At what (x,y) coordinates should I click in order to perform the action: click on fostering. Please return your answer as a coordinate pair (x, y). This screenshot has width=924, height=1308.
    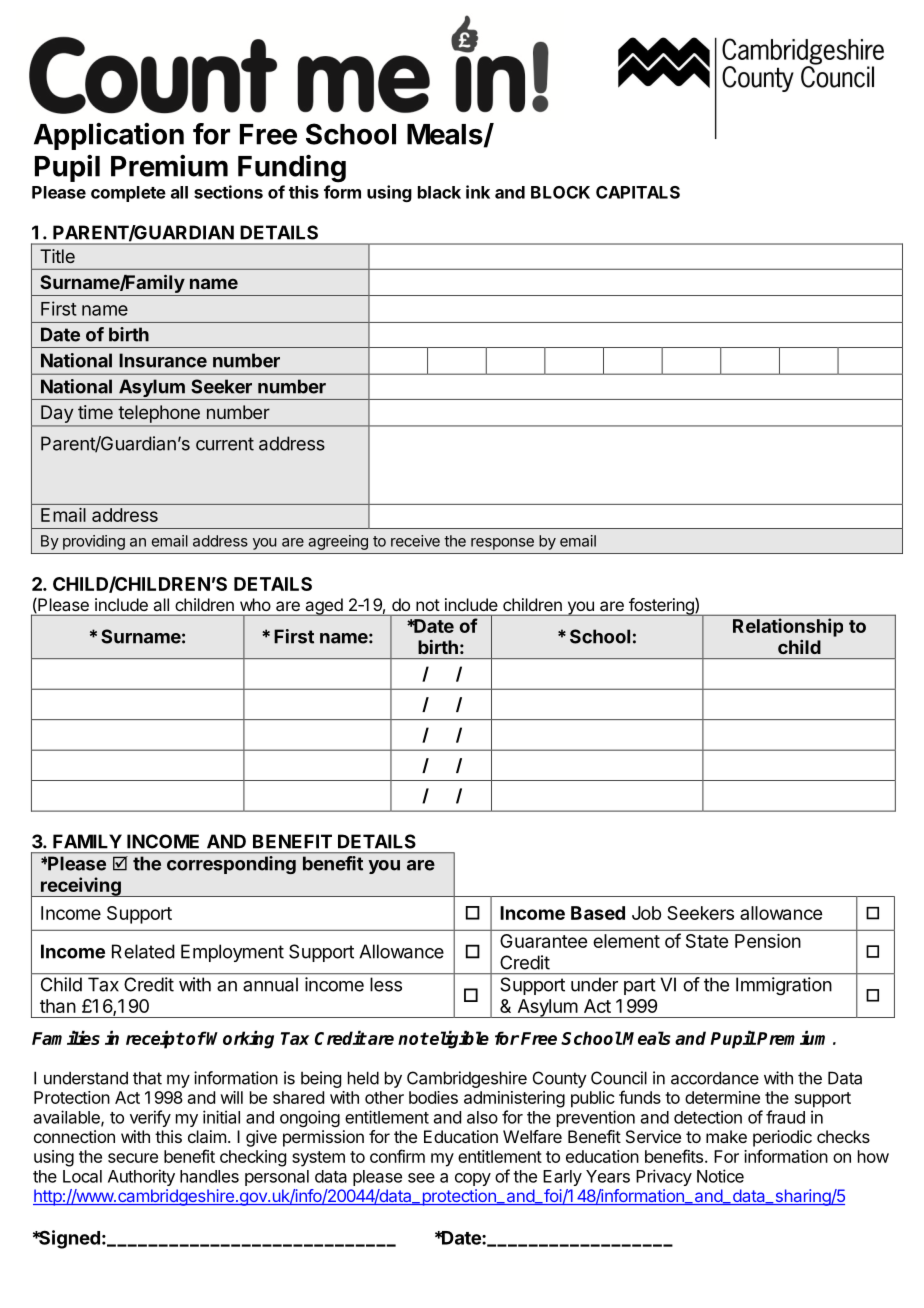
    Looking at the image, I should click on (661, 607).
